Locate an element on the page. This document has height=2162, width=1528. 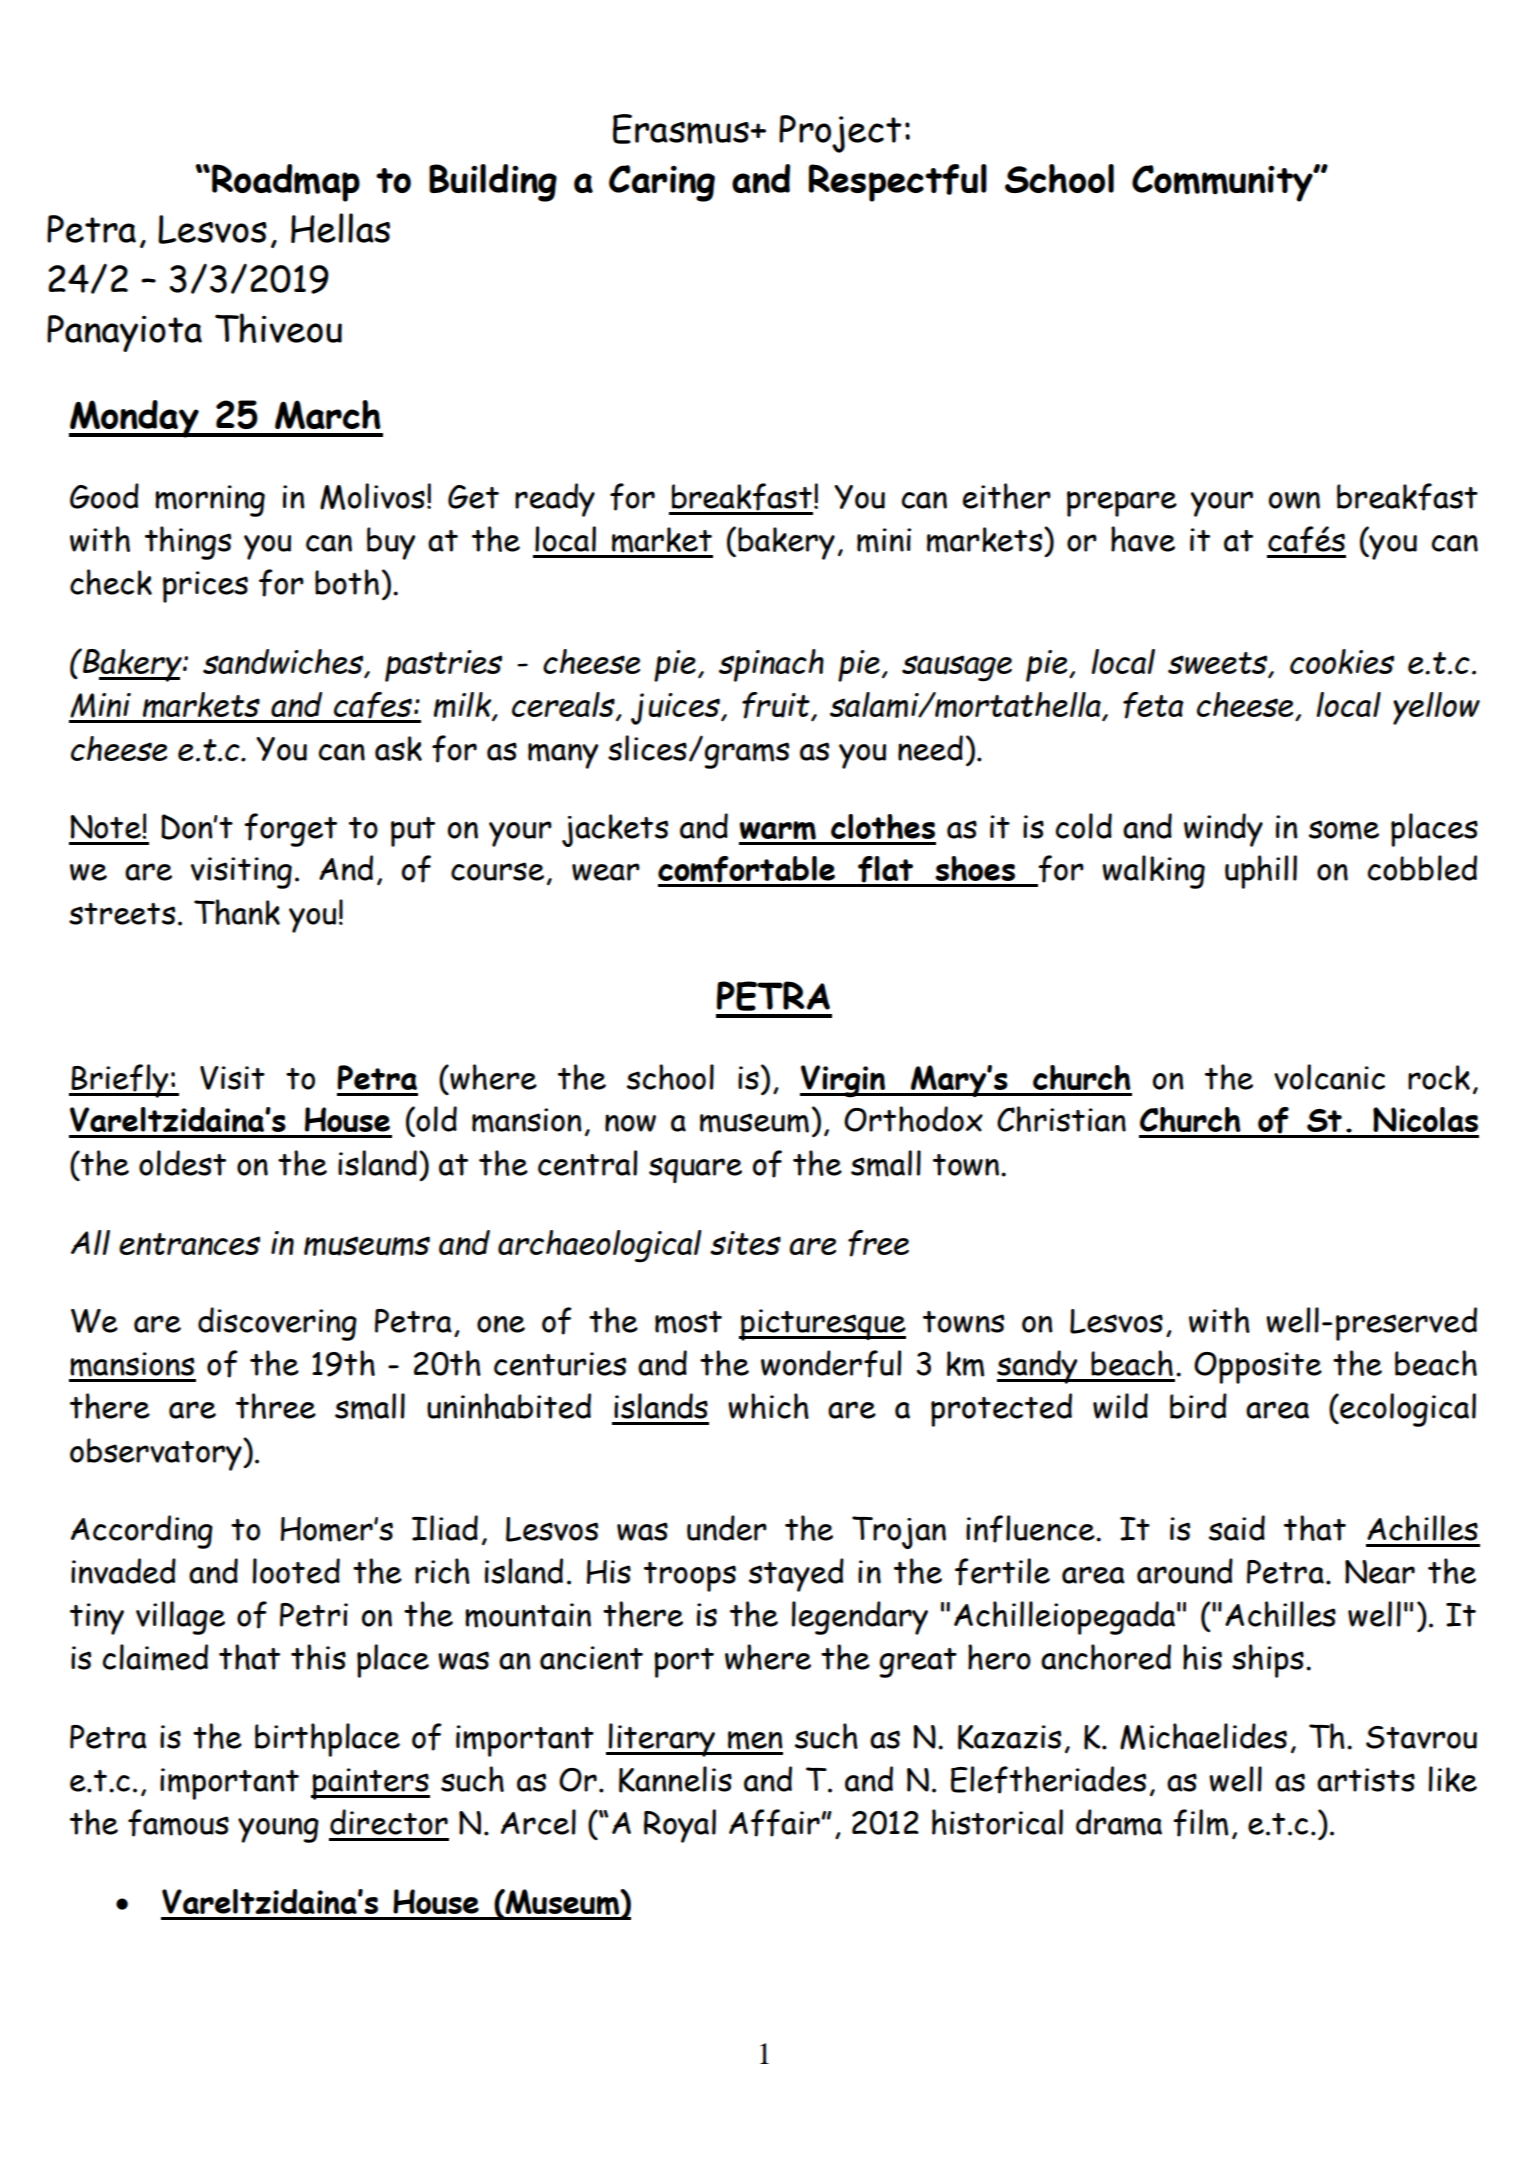
Community is located at coordinates (1223, 183).
